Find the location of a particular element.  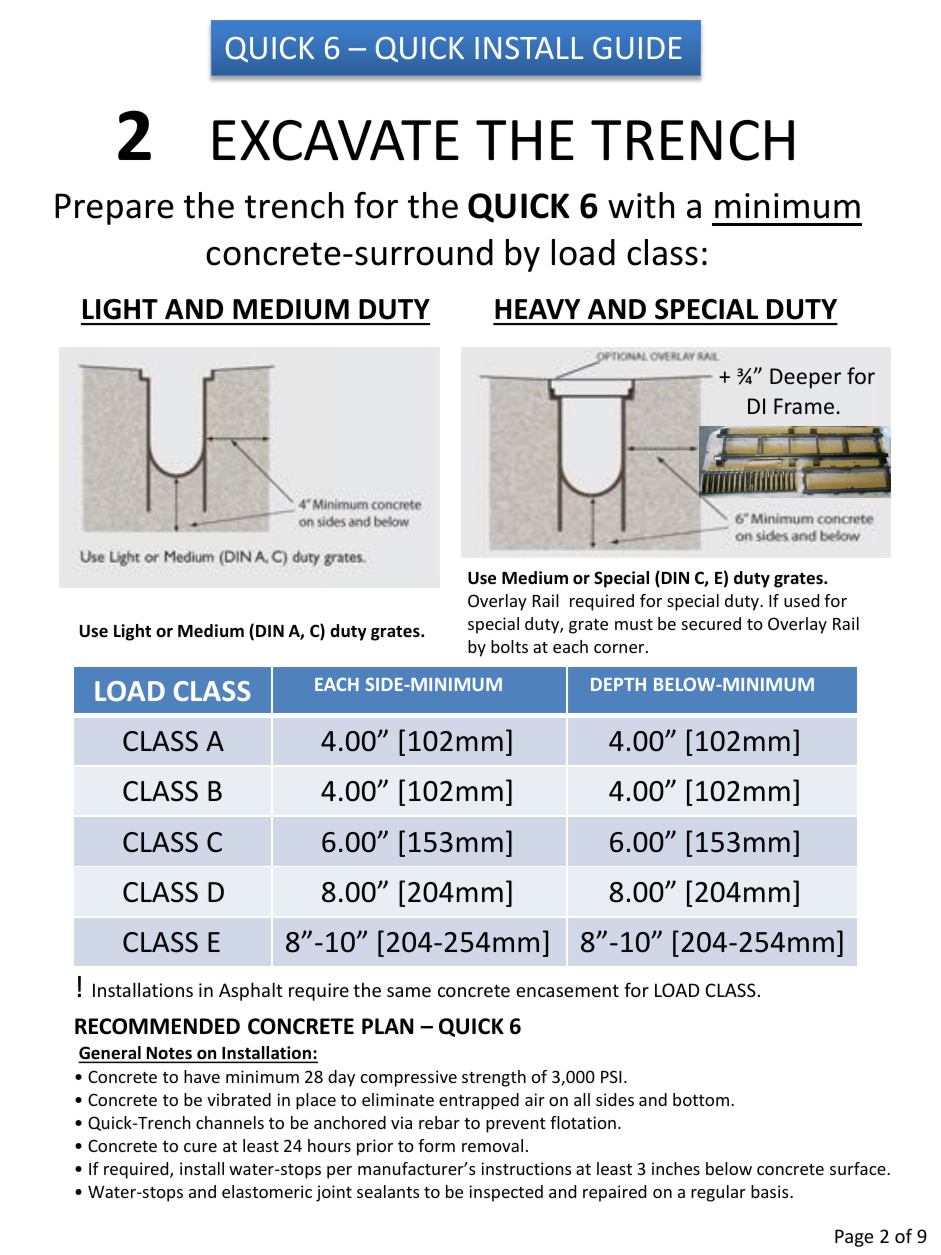

with is located at coordinates (641, 205).
